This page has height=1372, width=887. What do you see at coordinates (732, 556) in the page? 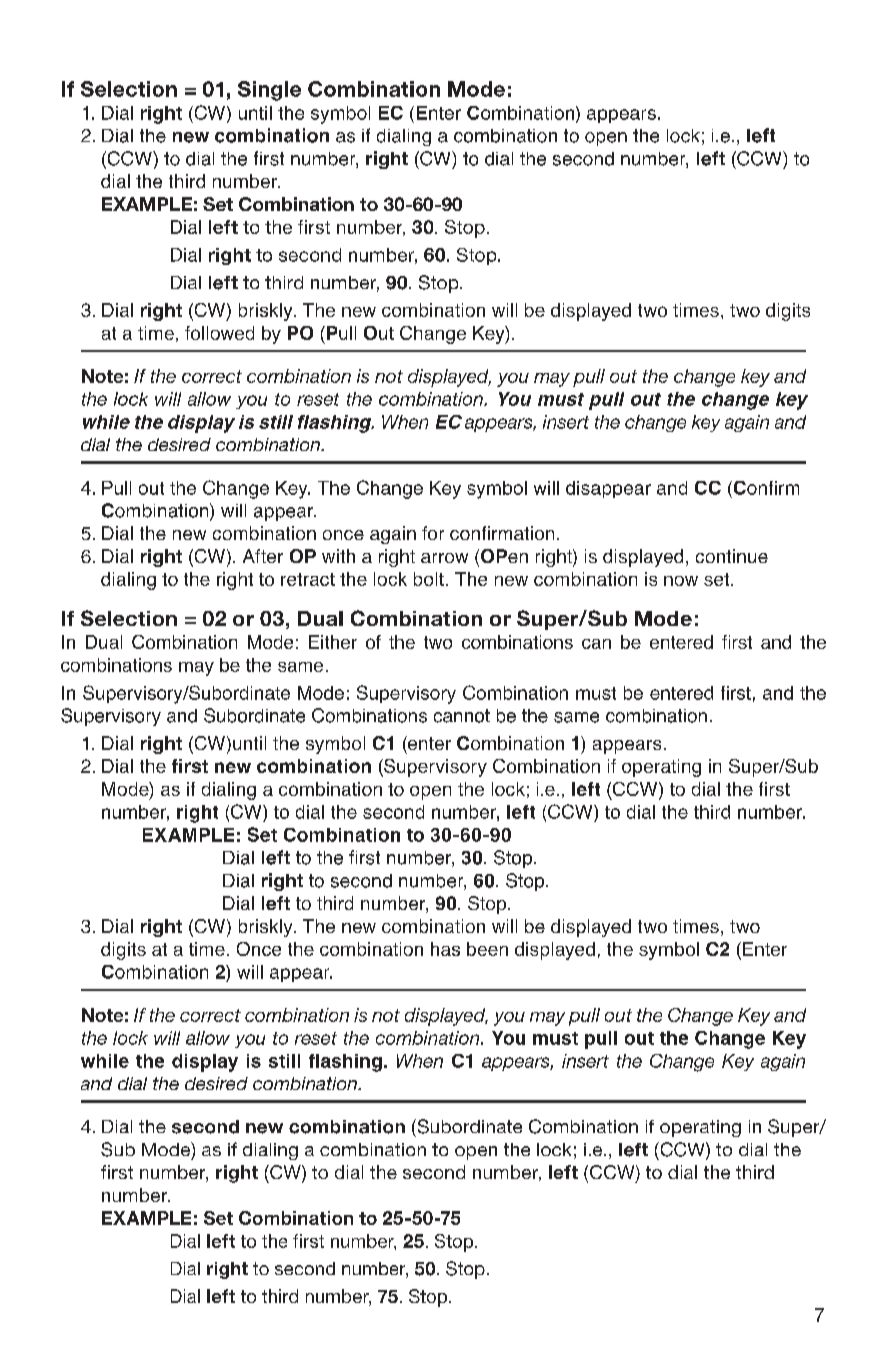
I see `continue` at bounding box center [732, 556].
